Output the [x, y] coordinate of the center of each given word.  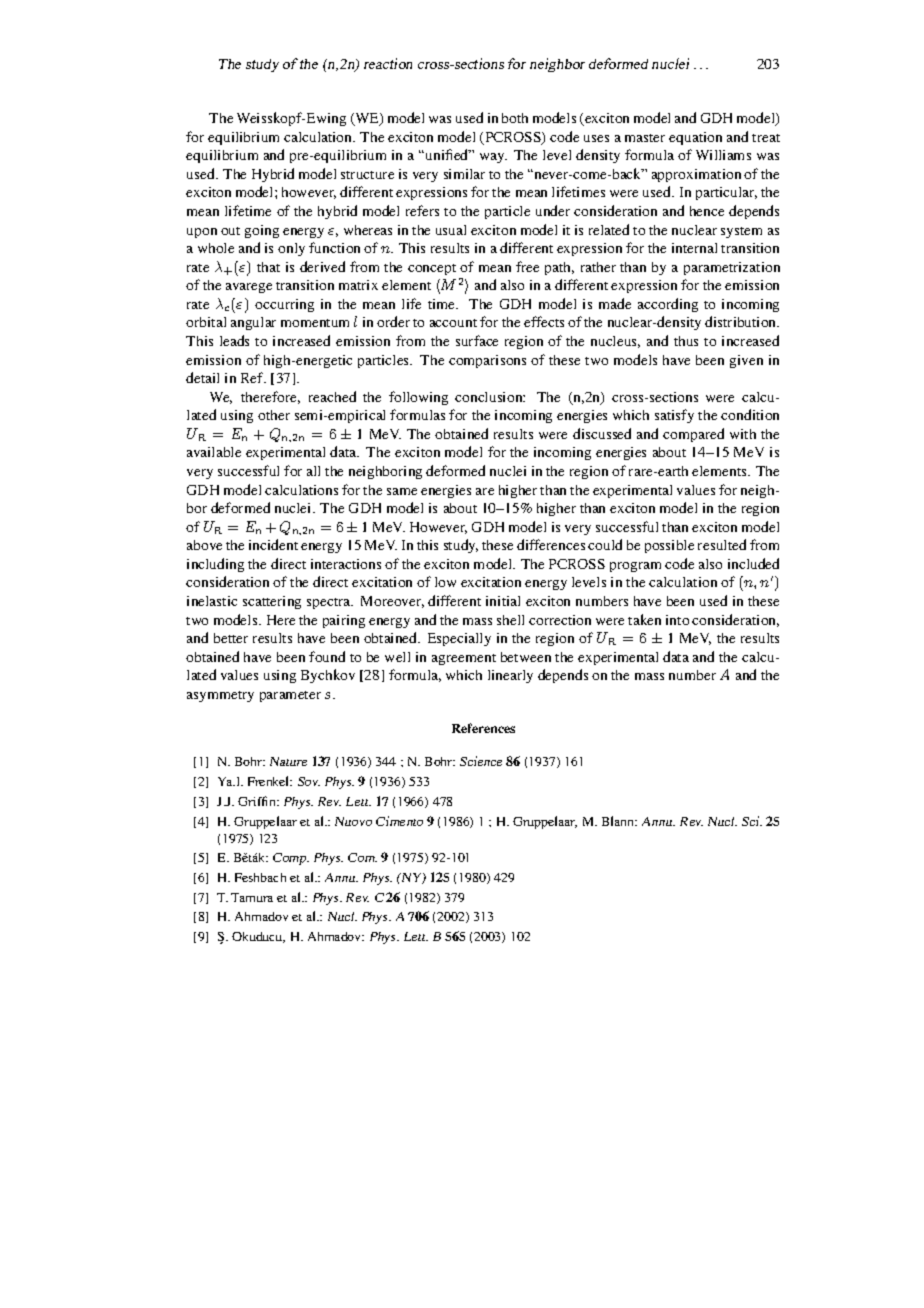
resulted [722, 544]
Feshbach [260, 877]
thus [686, 341]
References [483, 728]
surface [477, 340]
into [677, 620]
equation [695, 138]
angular [253, 323]
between [526, 657]
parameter [290, 696]
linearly [510, 676]
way [493, 158]
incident [273, 544]
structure [367, 175]
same [402, 491]
